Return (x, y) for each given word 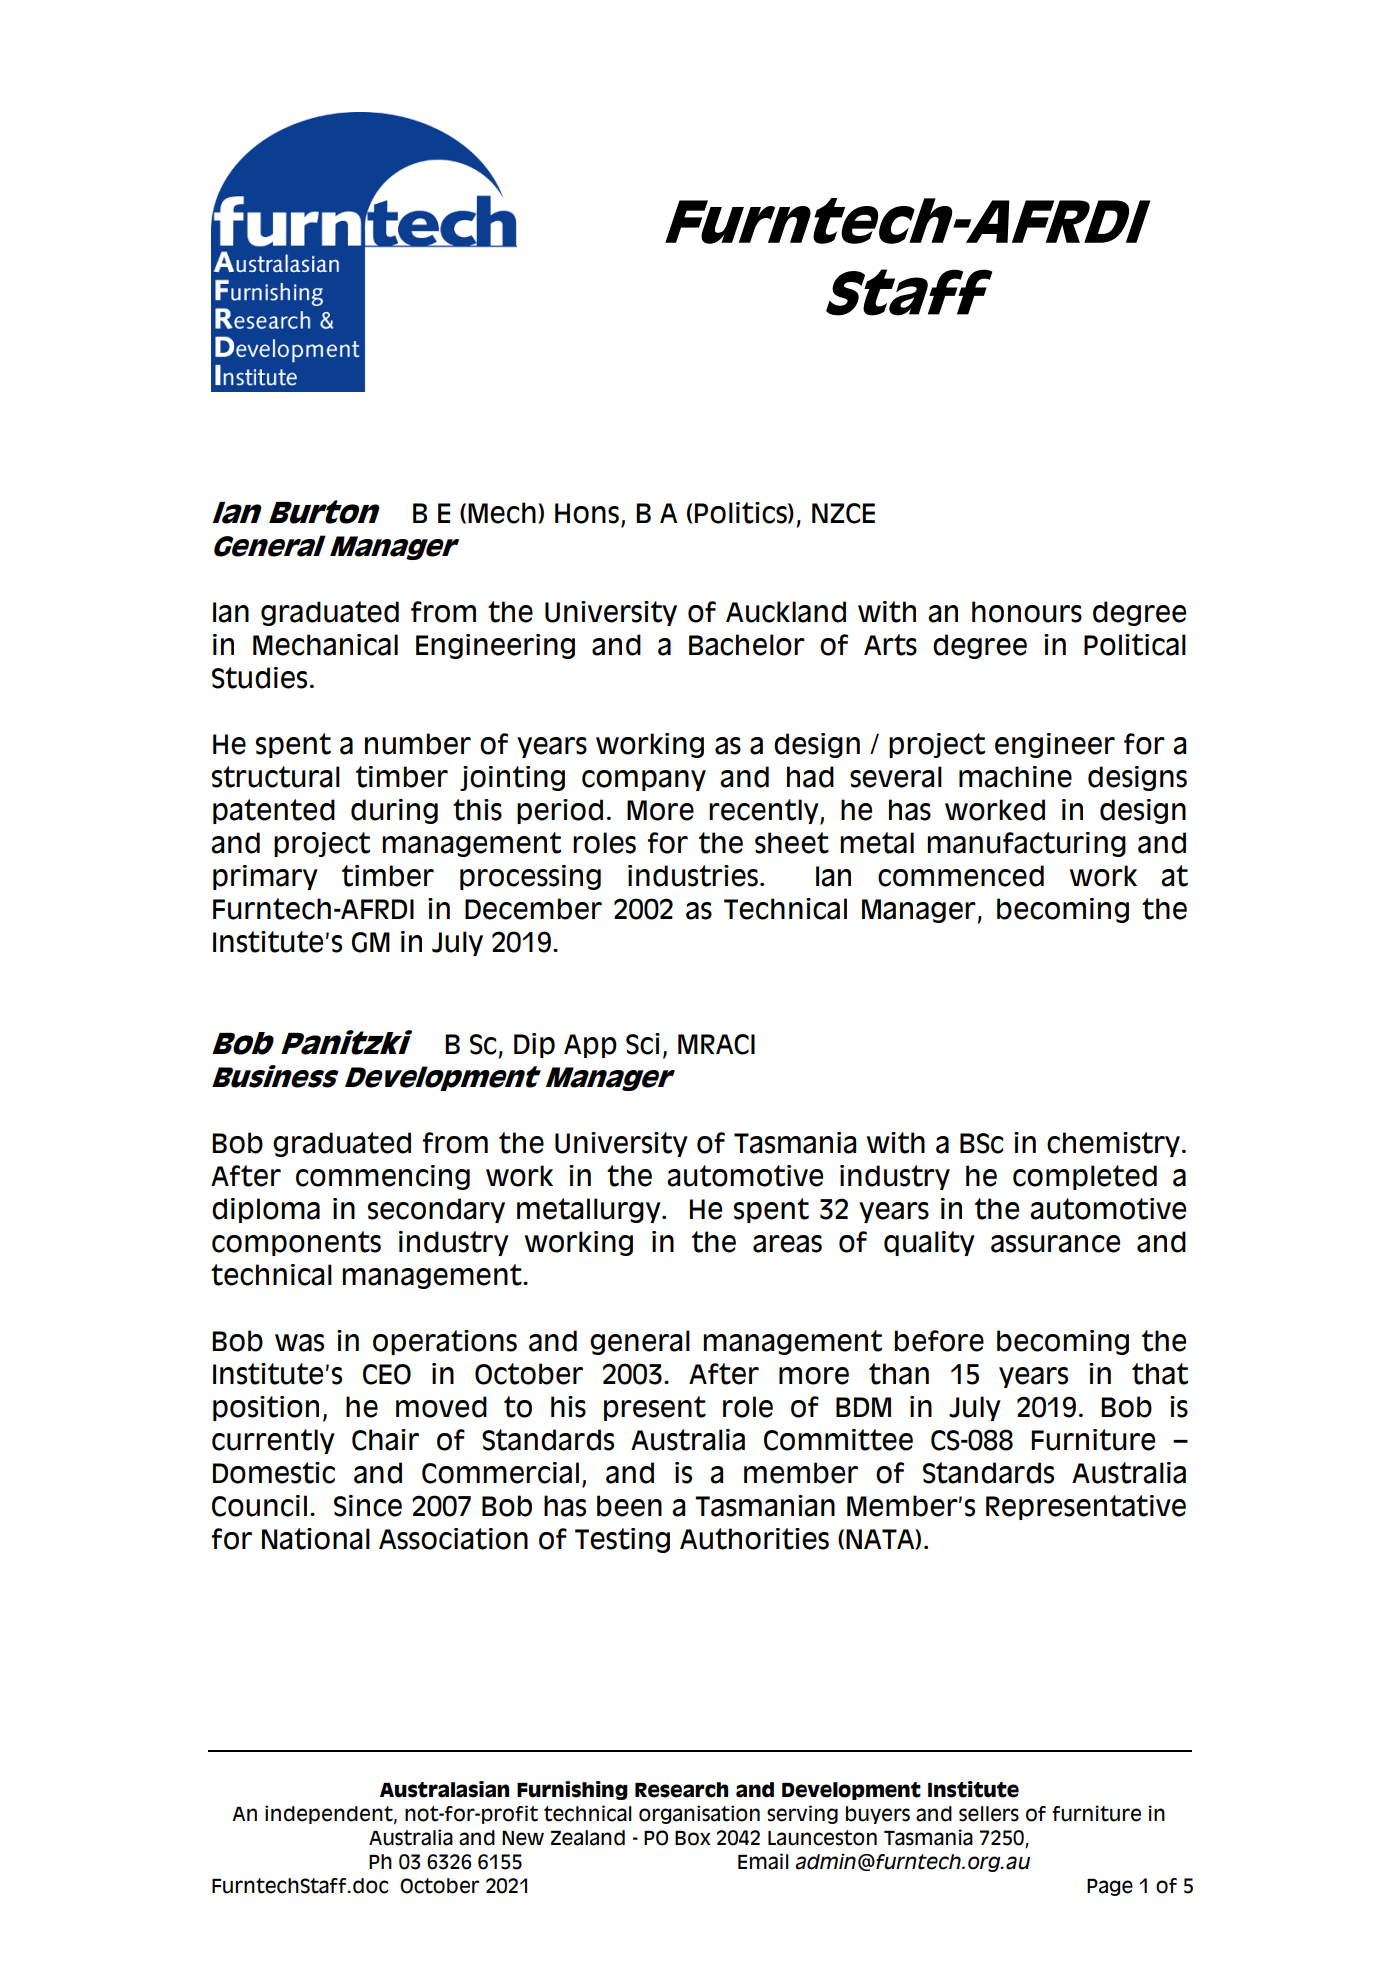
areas (787, 1244)
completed (1085, 1177)
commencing (383, 1177)
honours (1027, 612)
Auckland (786, 612)
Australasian (444, 1789)
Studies (259, 678)
